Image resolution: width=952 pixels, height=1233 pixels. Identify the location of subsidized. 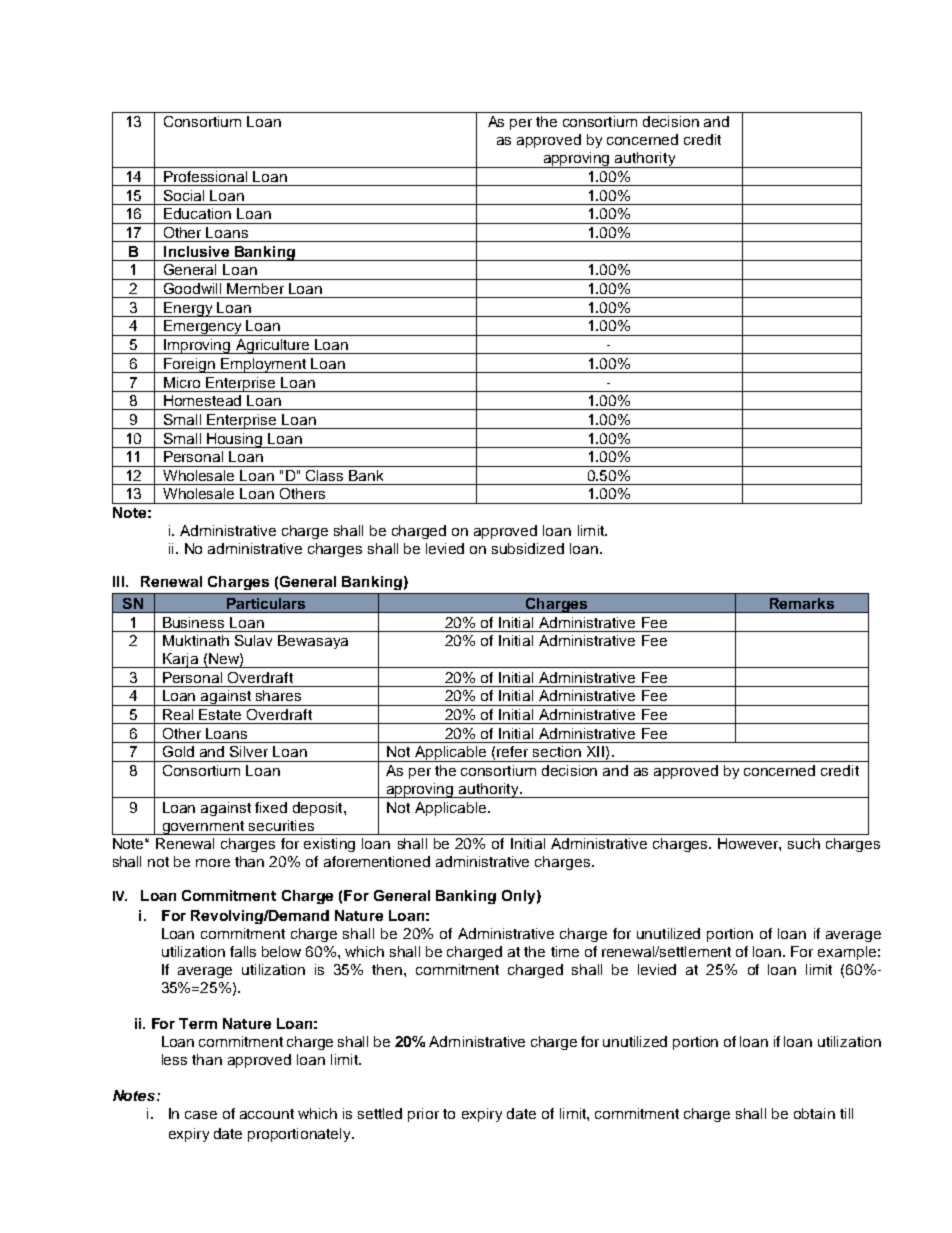
(528, 548).
